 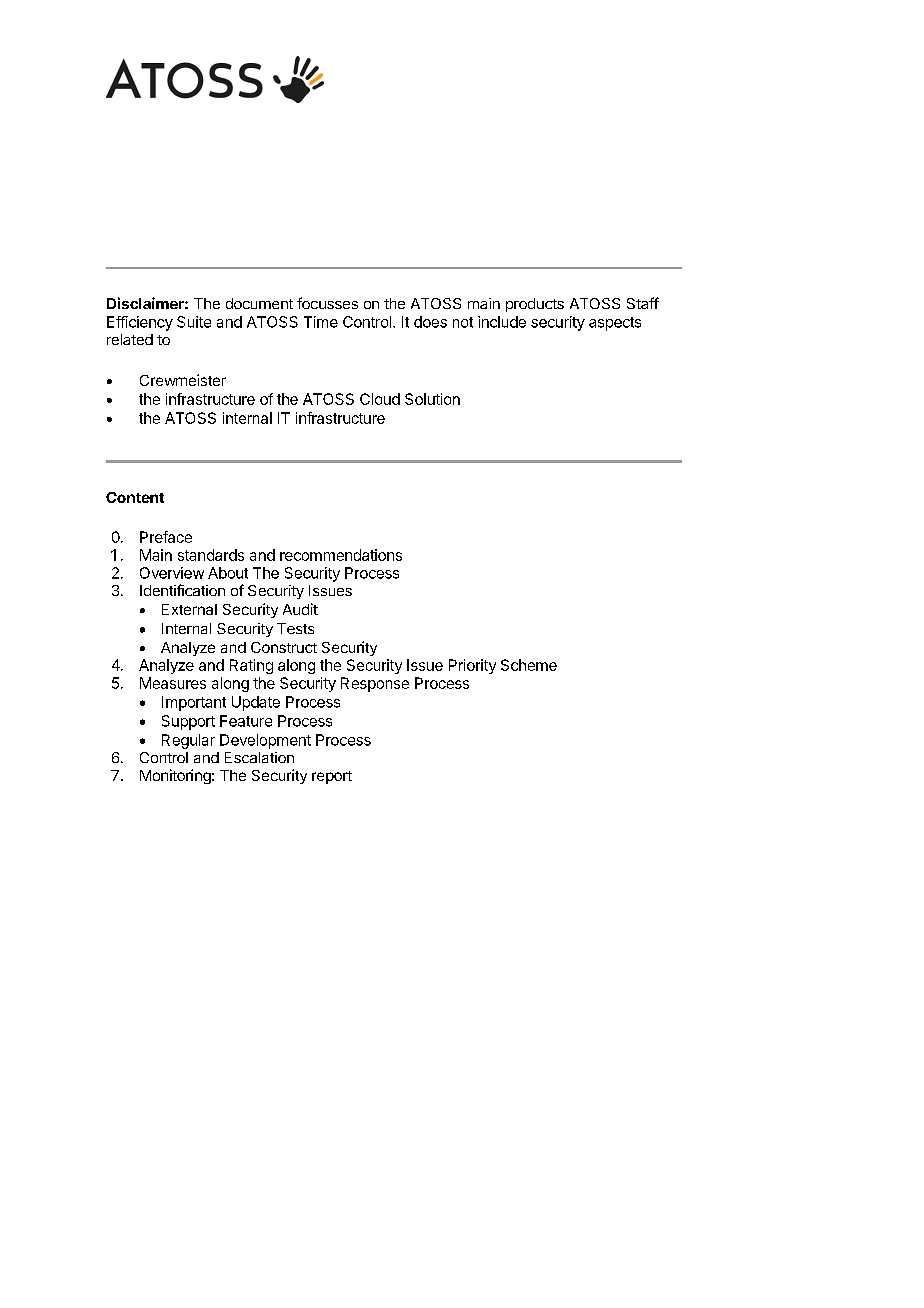 What do you see at coordinates (529, 665) in the screenshot?
I see `Scheme` at bounding box center [529, 665].
